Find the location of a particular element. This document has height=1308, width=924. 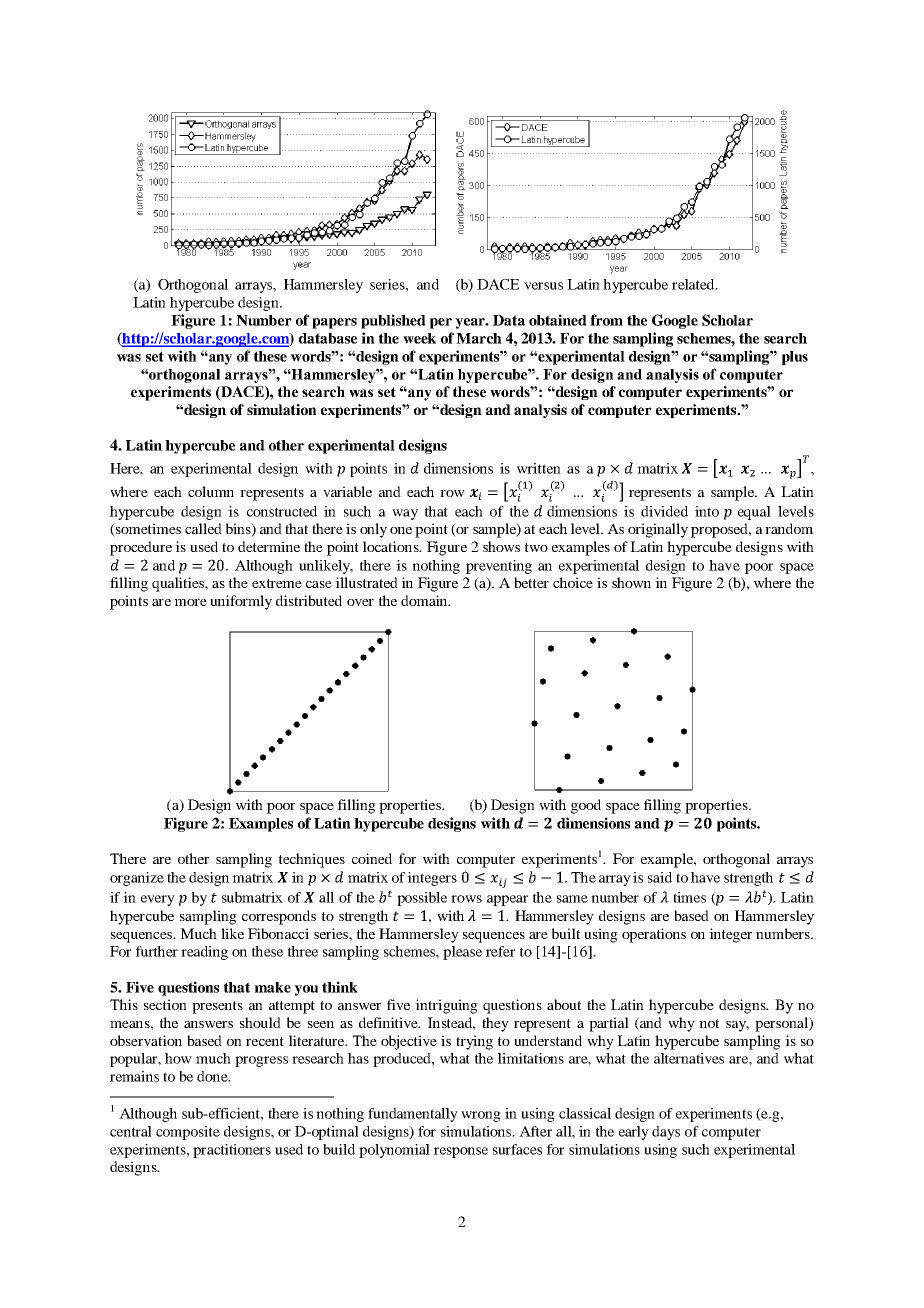

related is located at coordinates (694, 284).
